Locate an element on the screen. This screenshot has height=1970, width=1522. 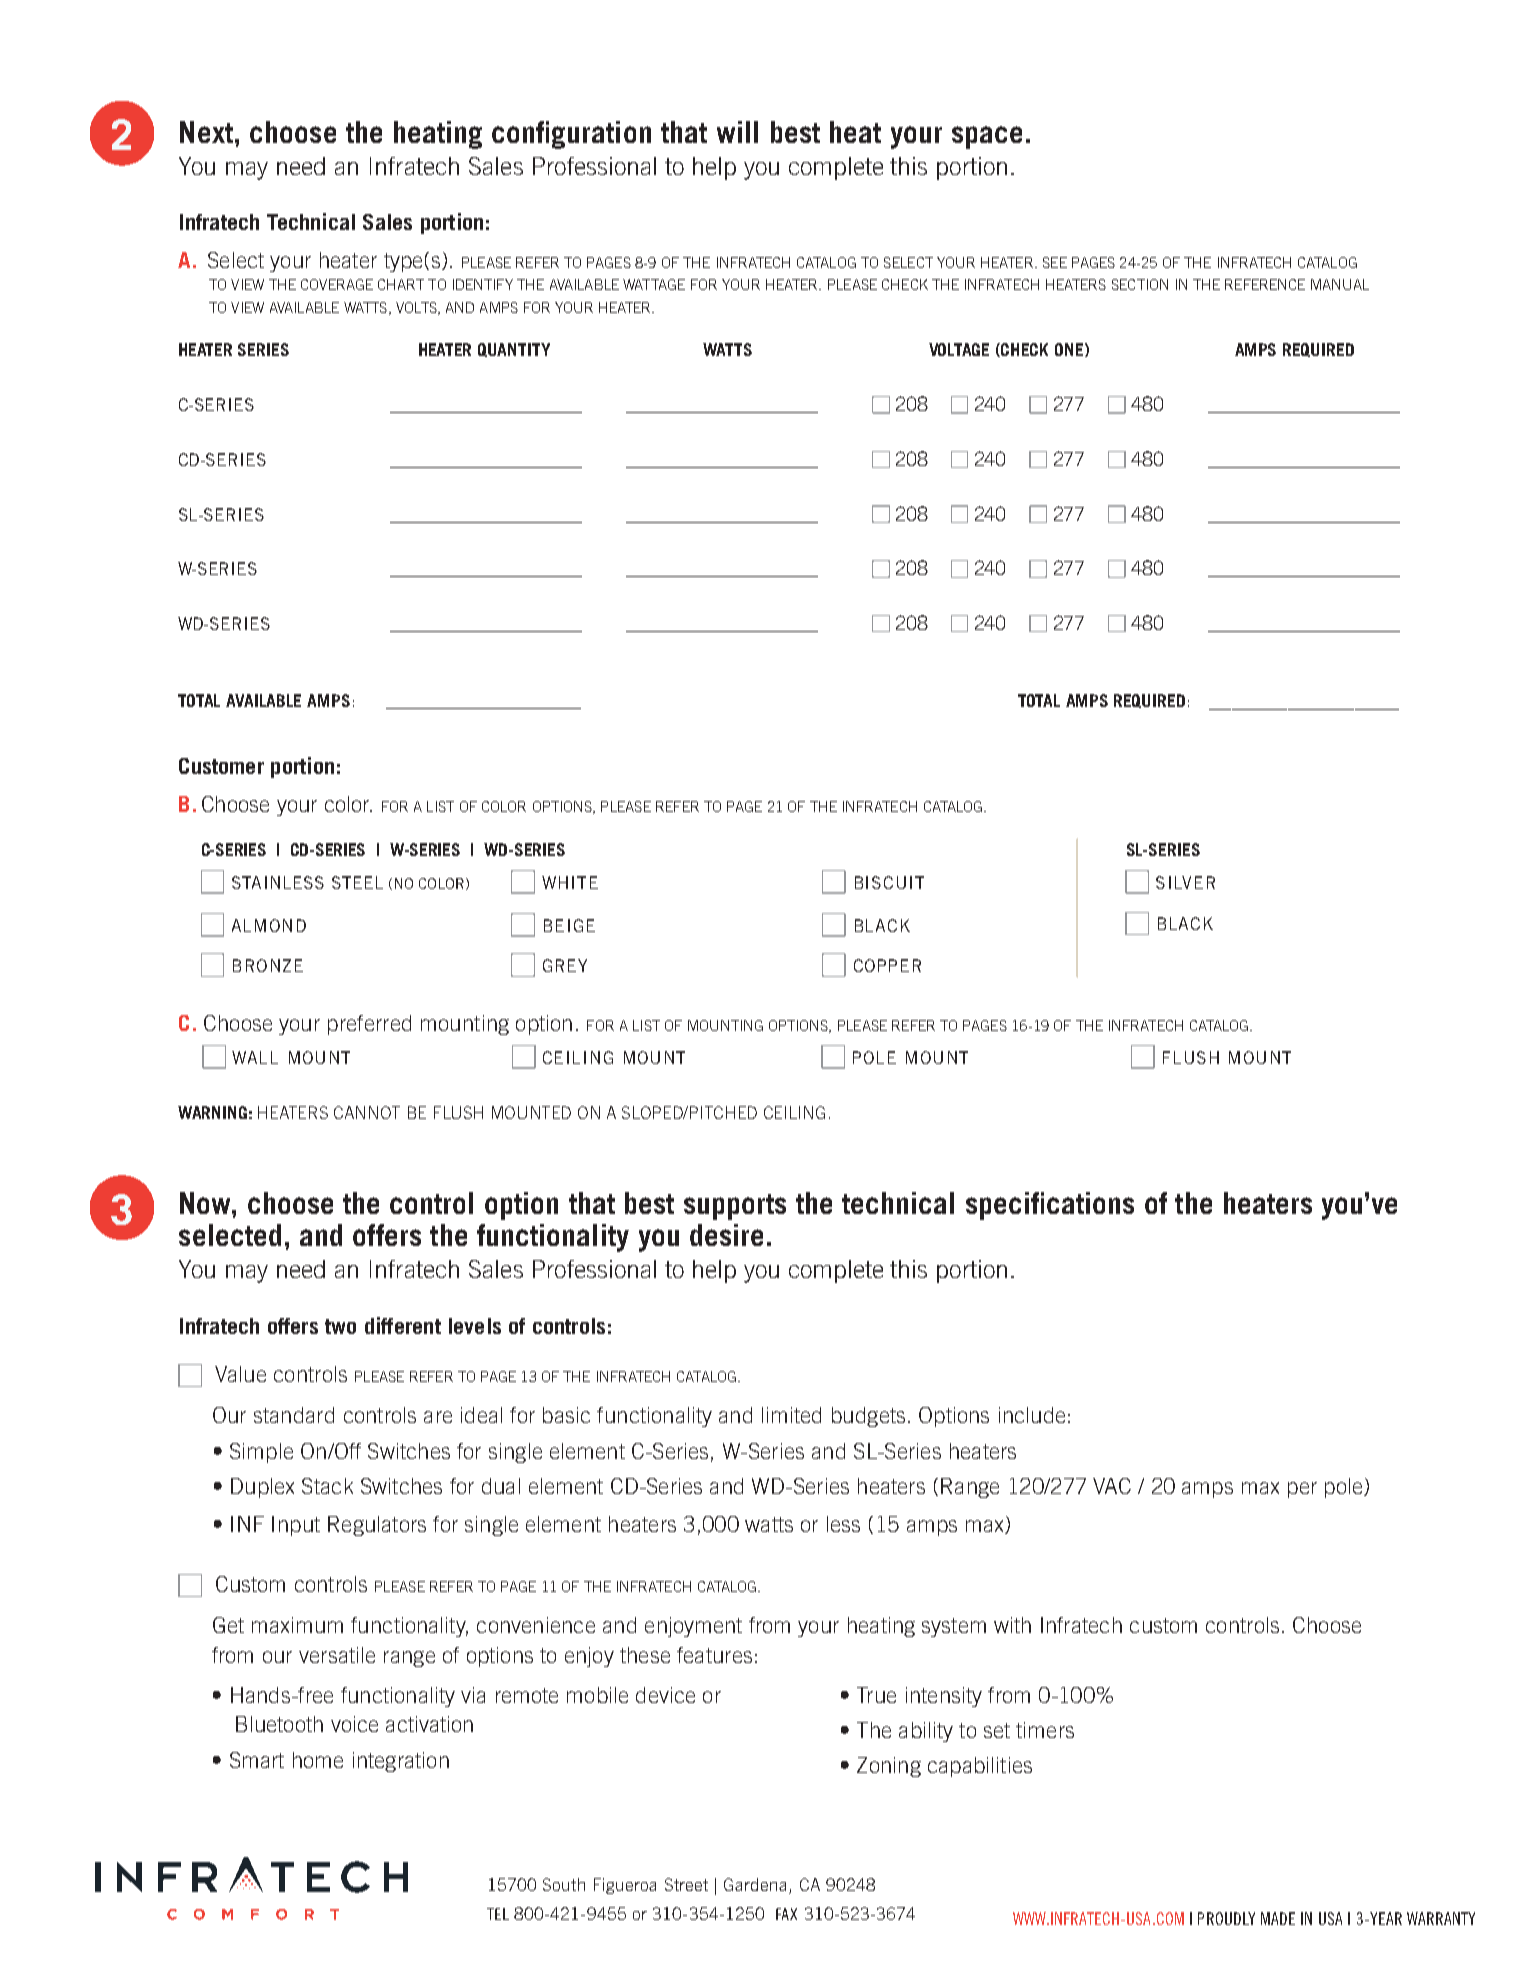
COVERAGE is located at coordinates (337, 284).
